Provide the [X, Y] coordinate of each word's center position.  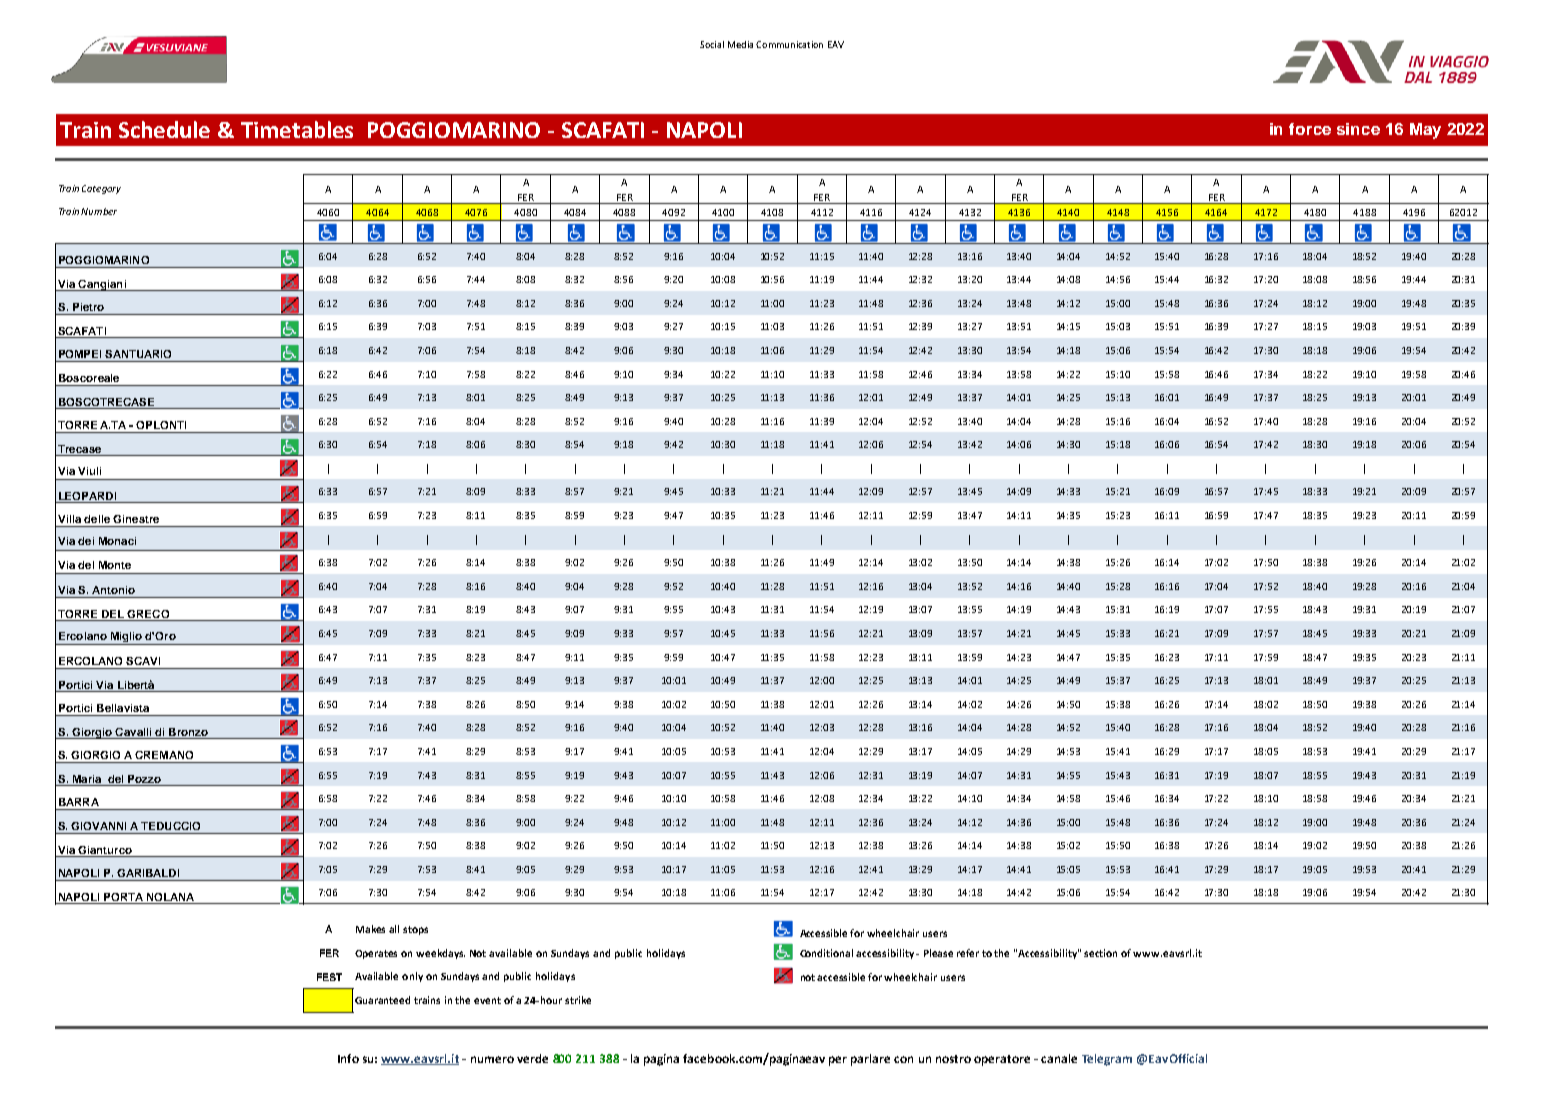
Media [740, 44]
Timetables [297, 129]
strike [578, 1000]
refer [968, 953]
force [1310, 129]
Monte [115, 565]
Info [348, 1058]
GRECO [148, 614]
